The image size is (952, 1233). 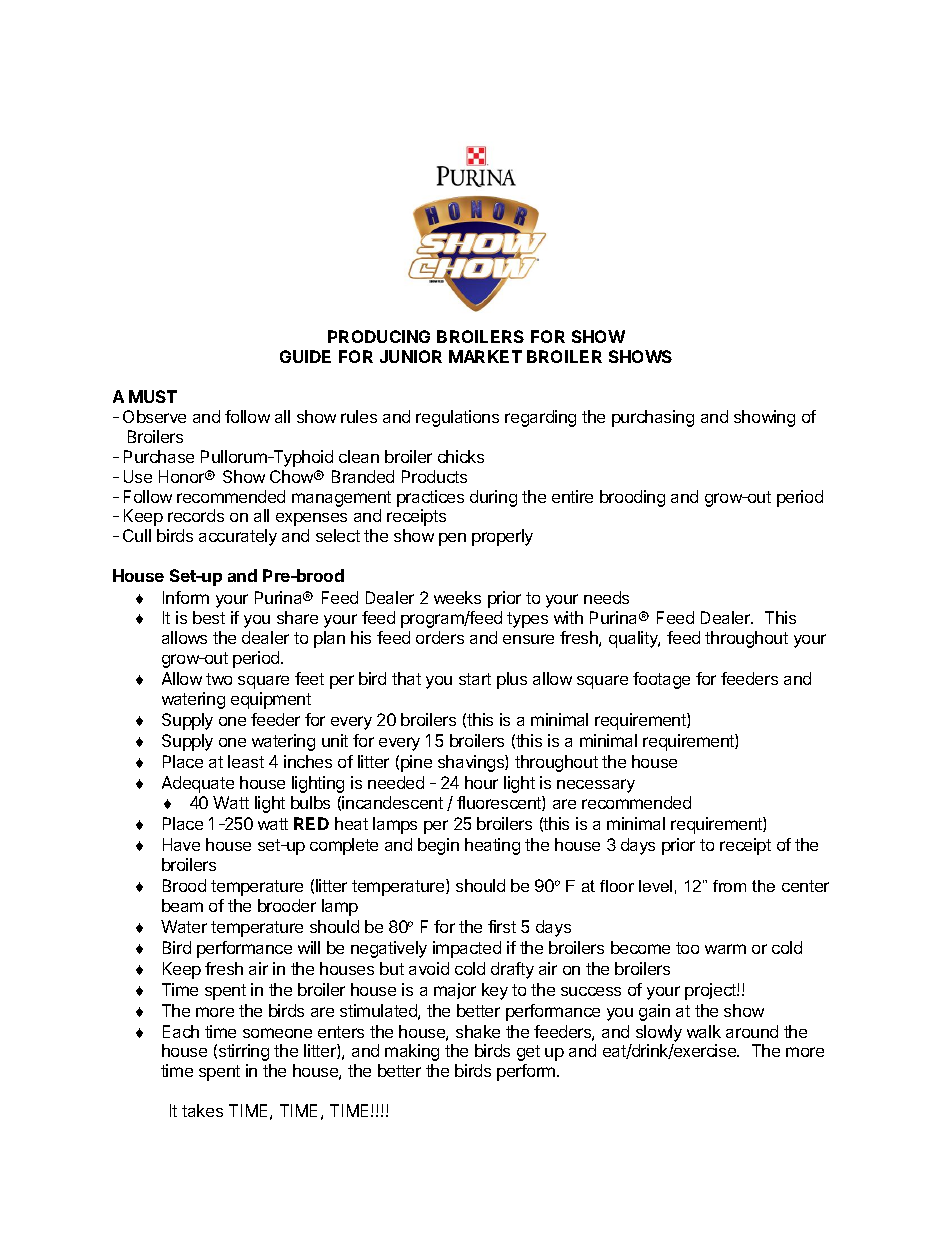 I want to click on purchasing, so click(x=653, y=418).
